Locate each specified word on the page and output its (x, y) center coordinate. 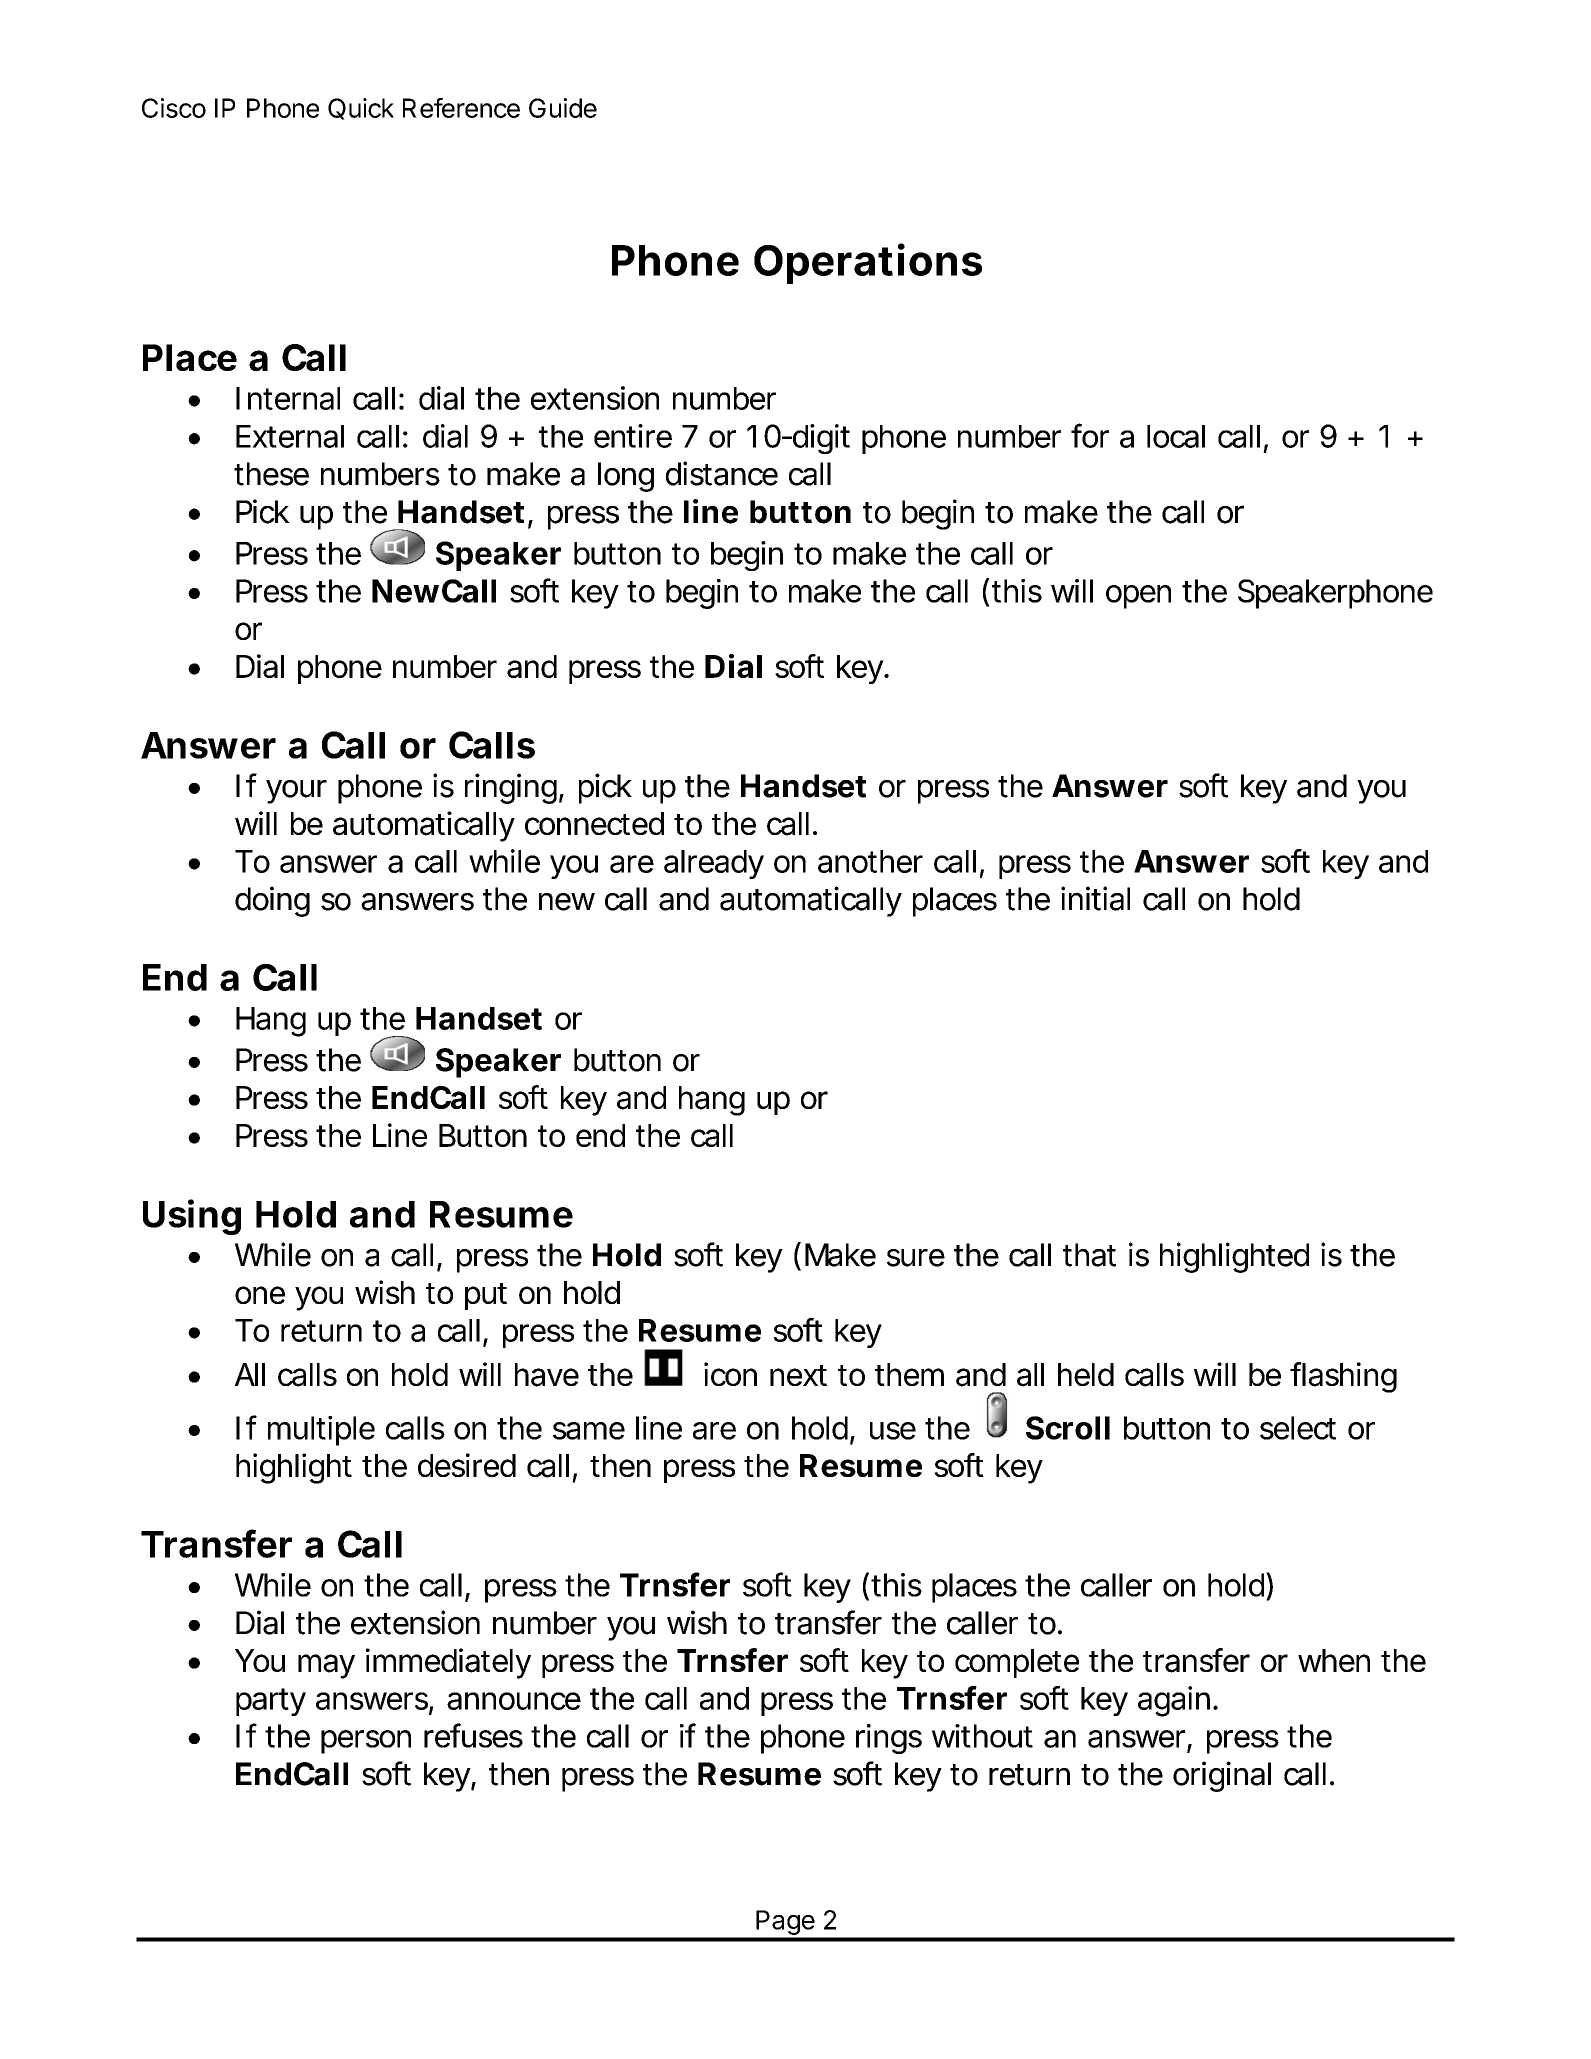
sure (916, 1258)
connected (594, 823)
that (1089, 1255)
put (486, 1296)
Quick (361, 109)
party (271, 1702)
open (1138, 597)
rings (889, 1739)
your (296, 792)
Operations (868, 263)
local (1176, 436)
